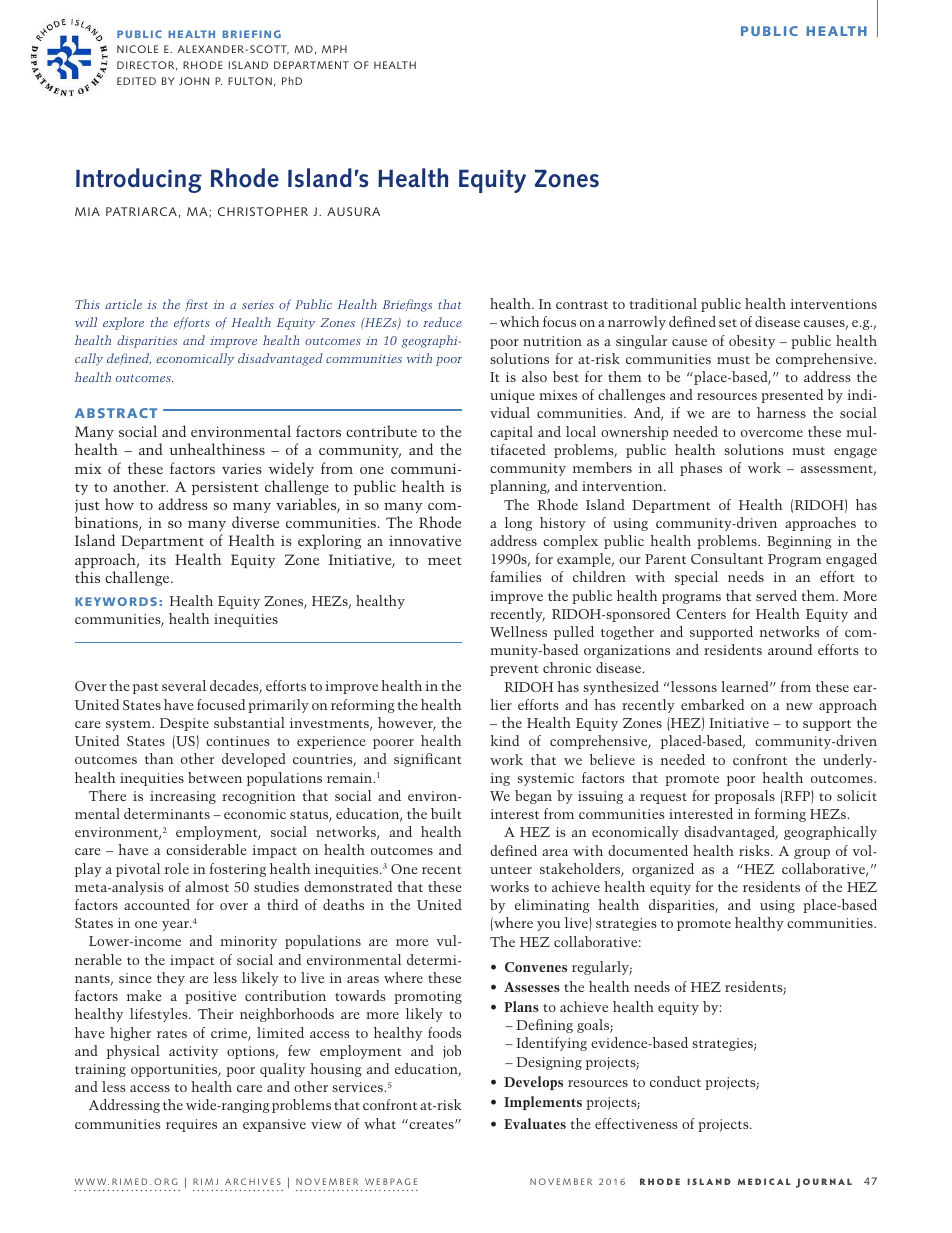 The height and width of the image is (1233, 952). I want to click on conduct, so click(675, 1081).
